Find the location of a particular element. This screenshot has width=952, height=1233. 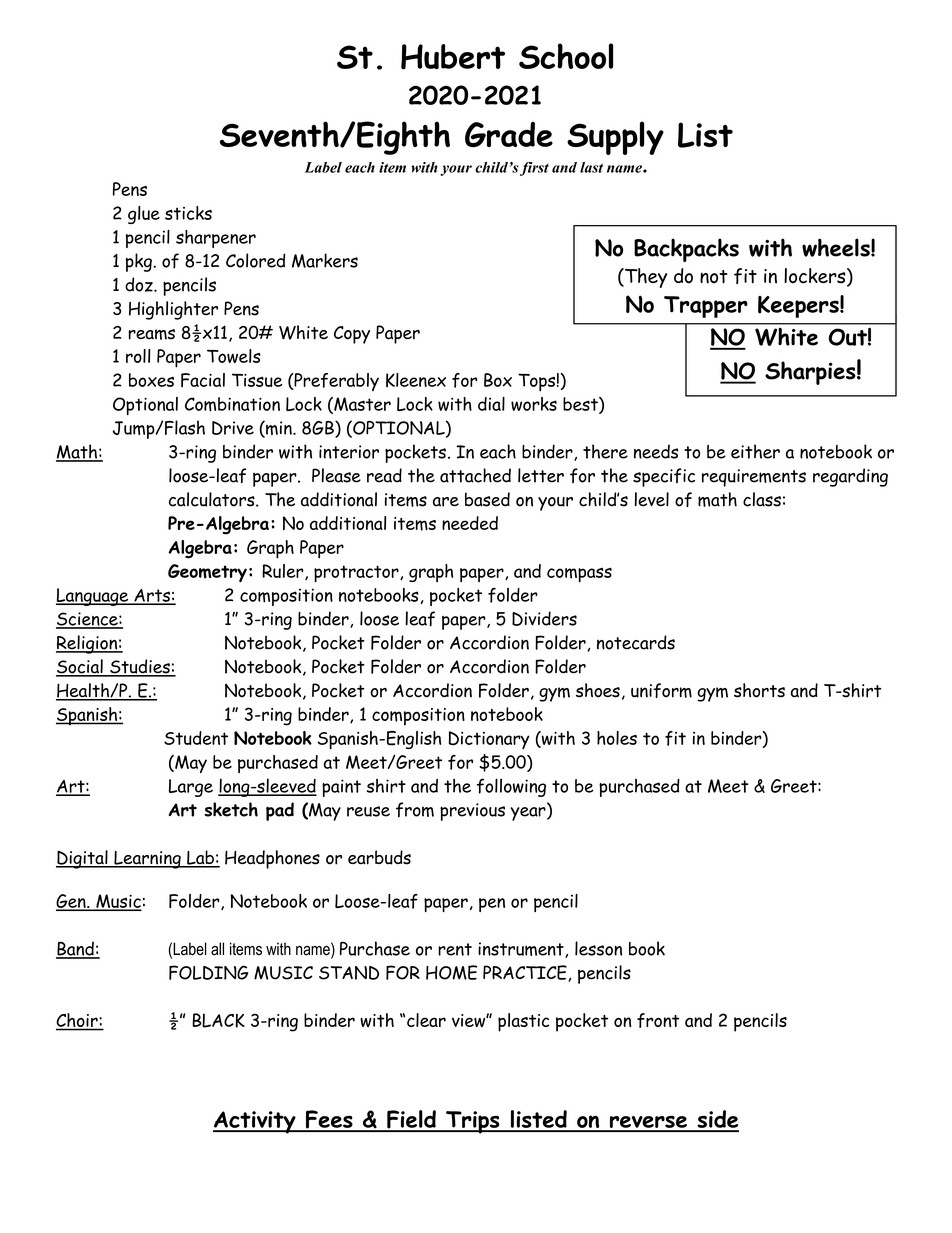

sticks is located at coordinates (188, 213).
